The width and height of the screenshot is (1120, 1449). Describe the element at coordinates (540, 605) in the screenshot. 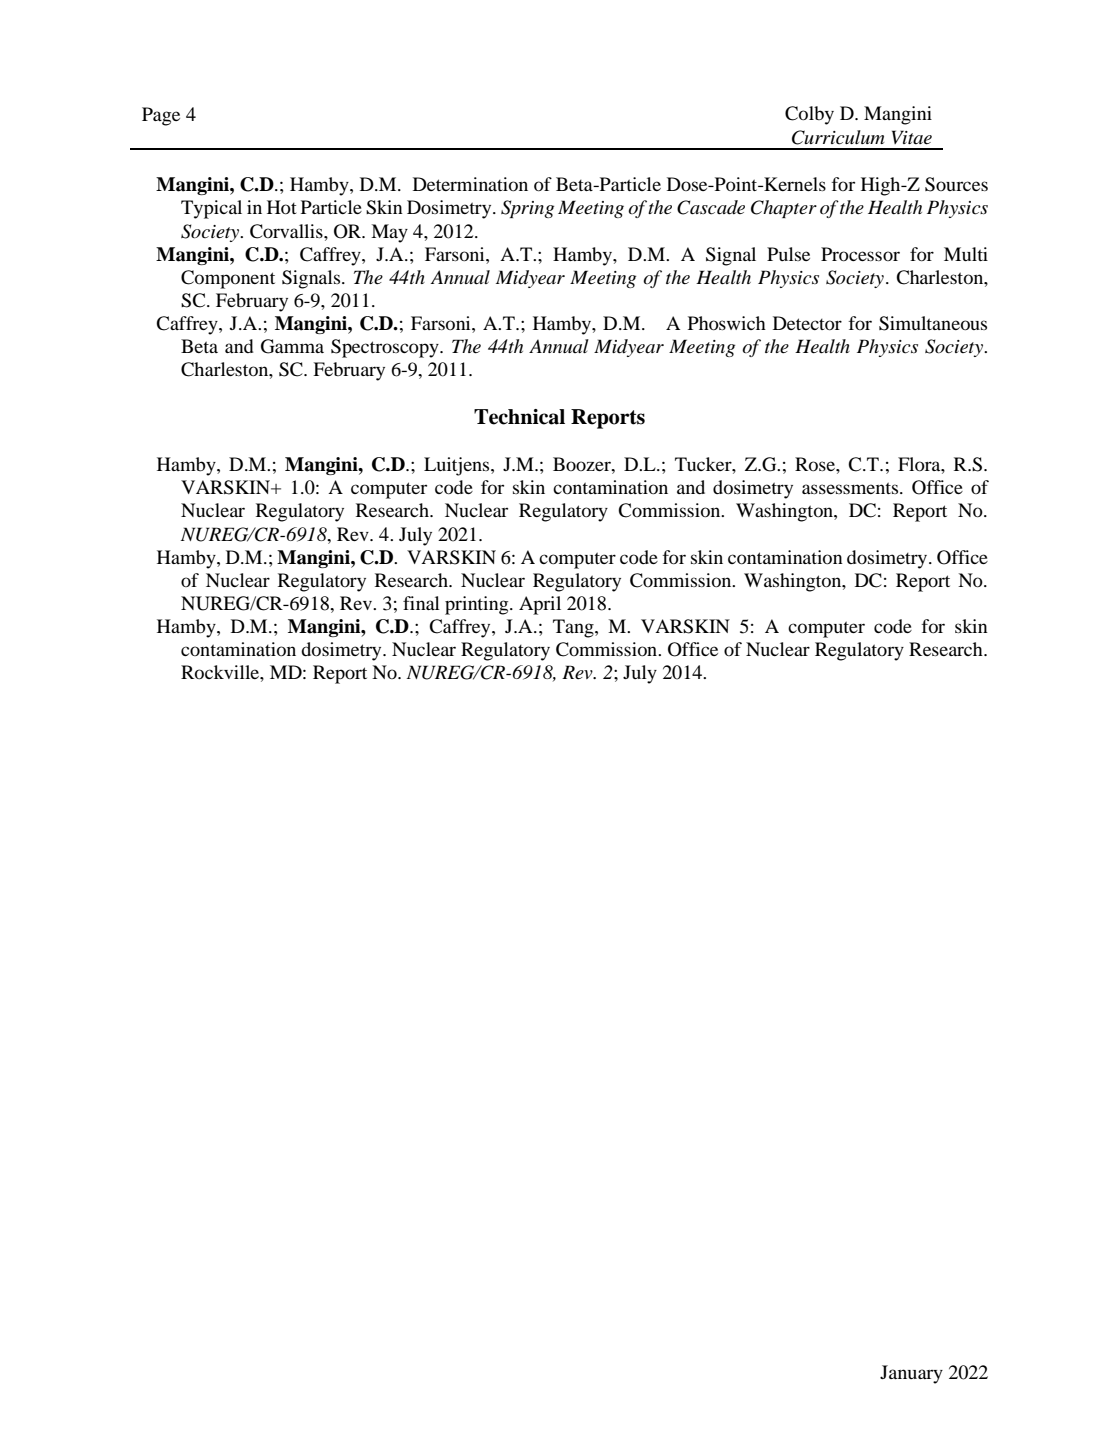

I see `April` at that location.
